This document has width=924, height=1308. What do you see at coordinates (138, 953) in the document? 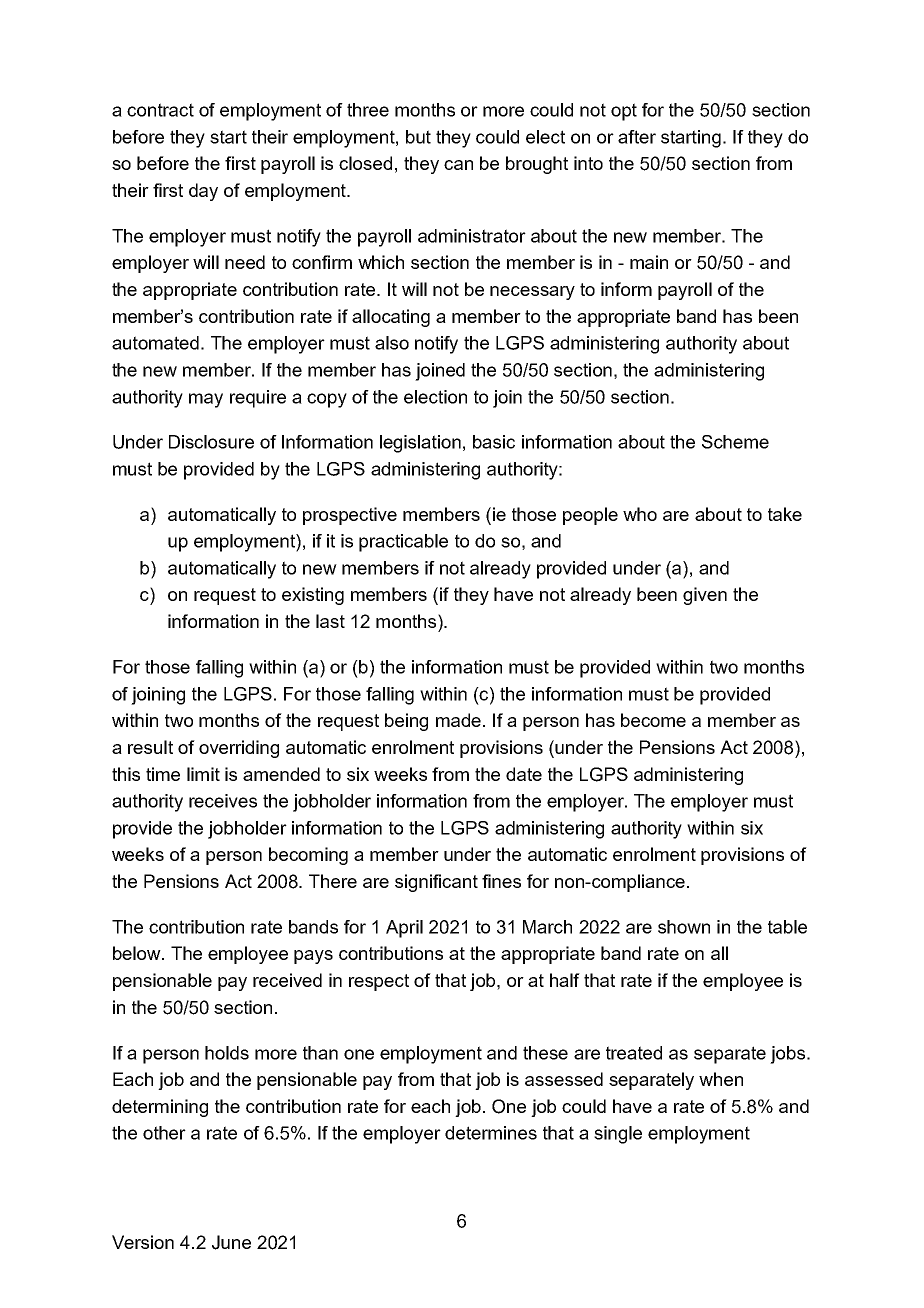
I see `below` at bounding box center [138, 953].
